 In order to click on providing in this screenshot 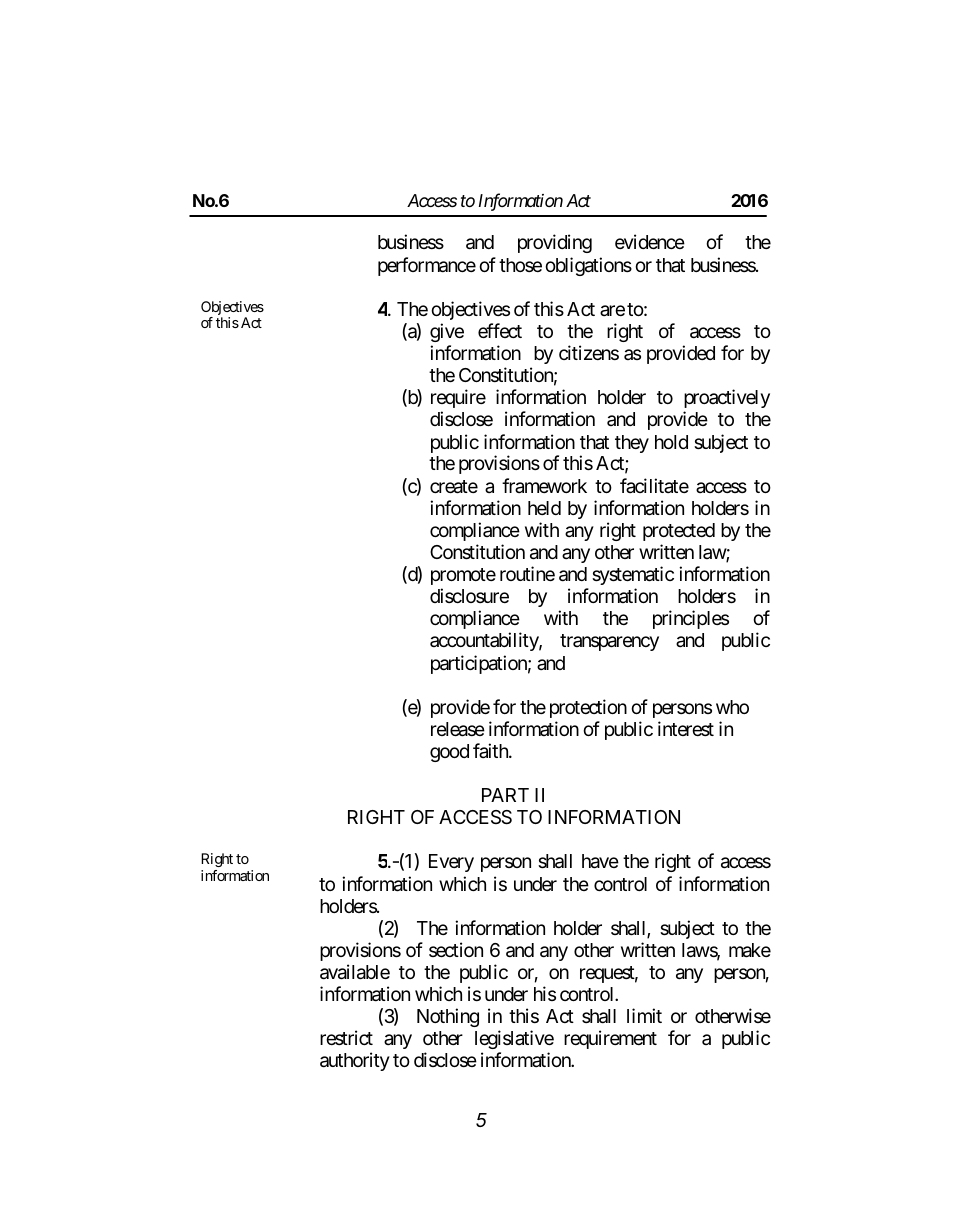, I will do `click(555, 243)`.
